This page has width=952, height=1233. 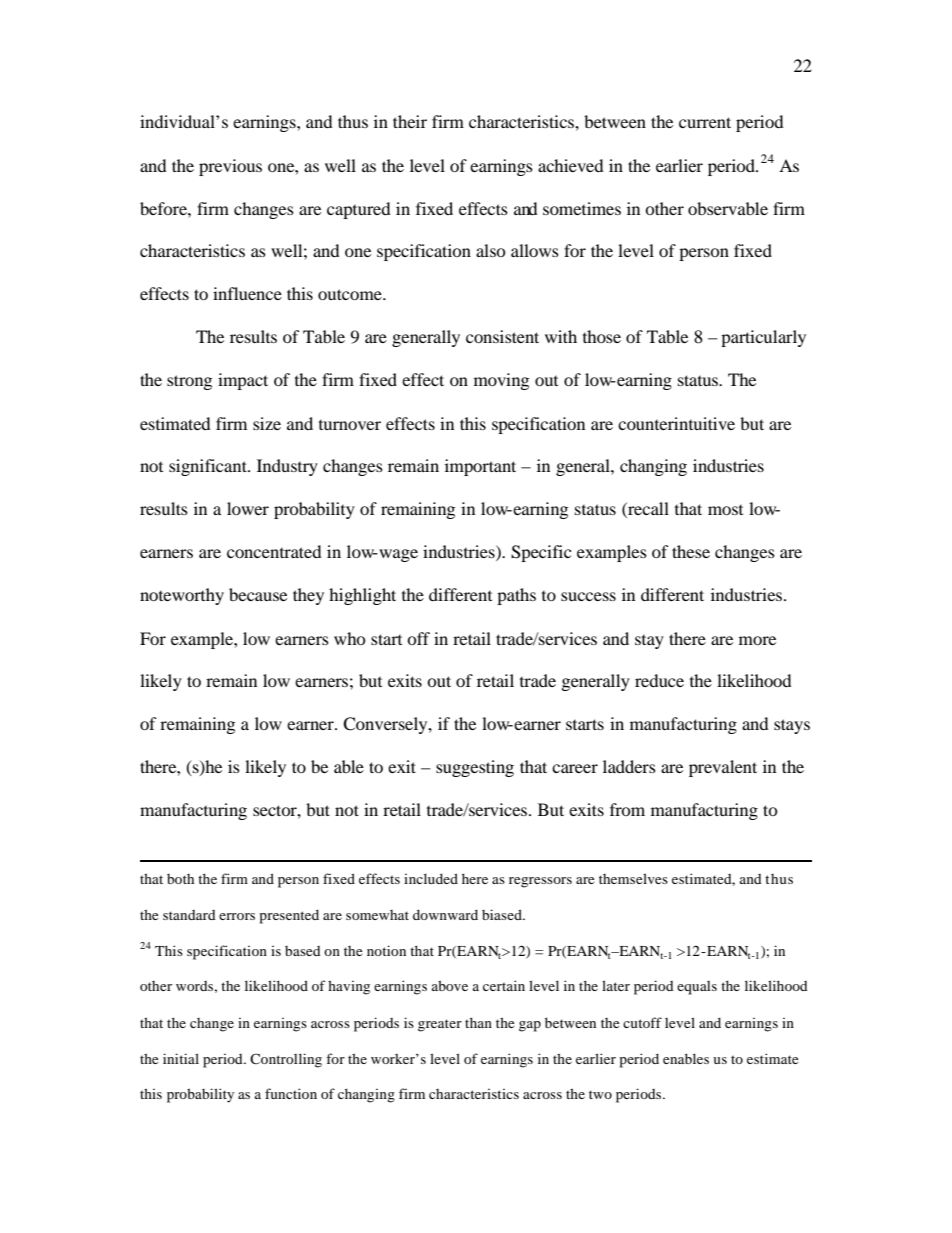 I want to click on suggesting, so click(x=475, y=768).
